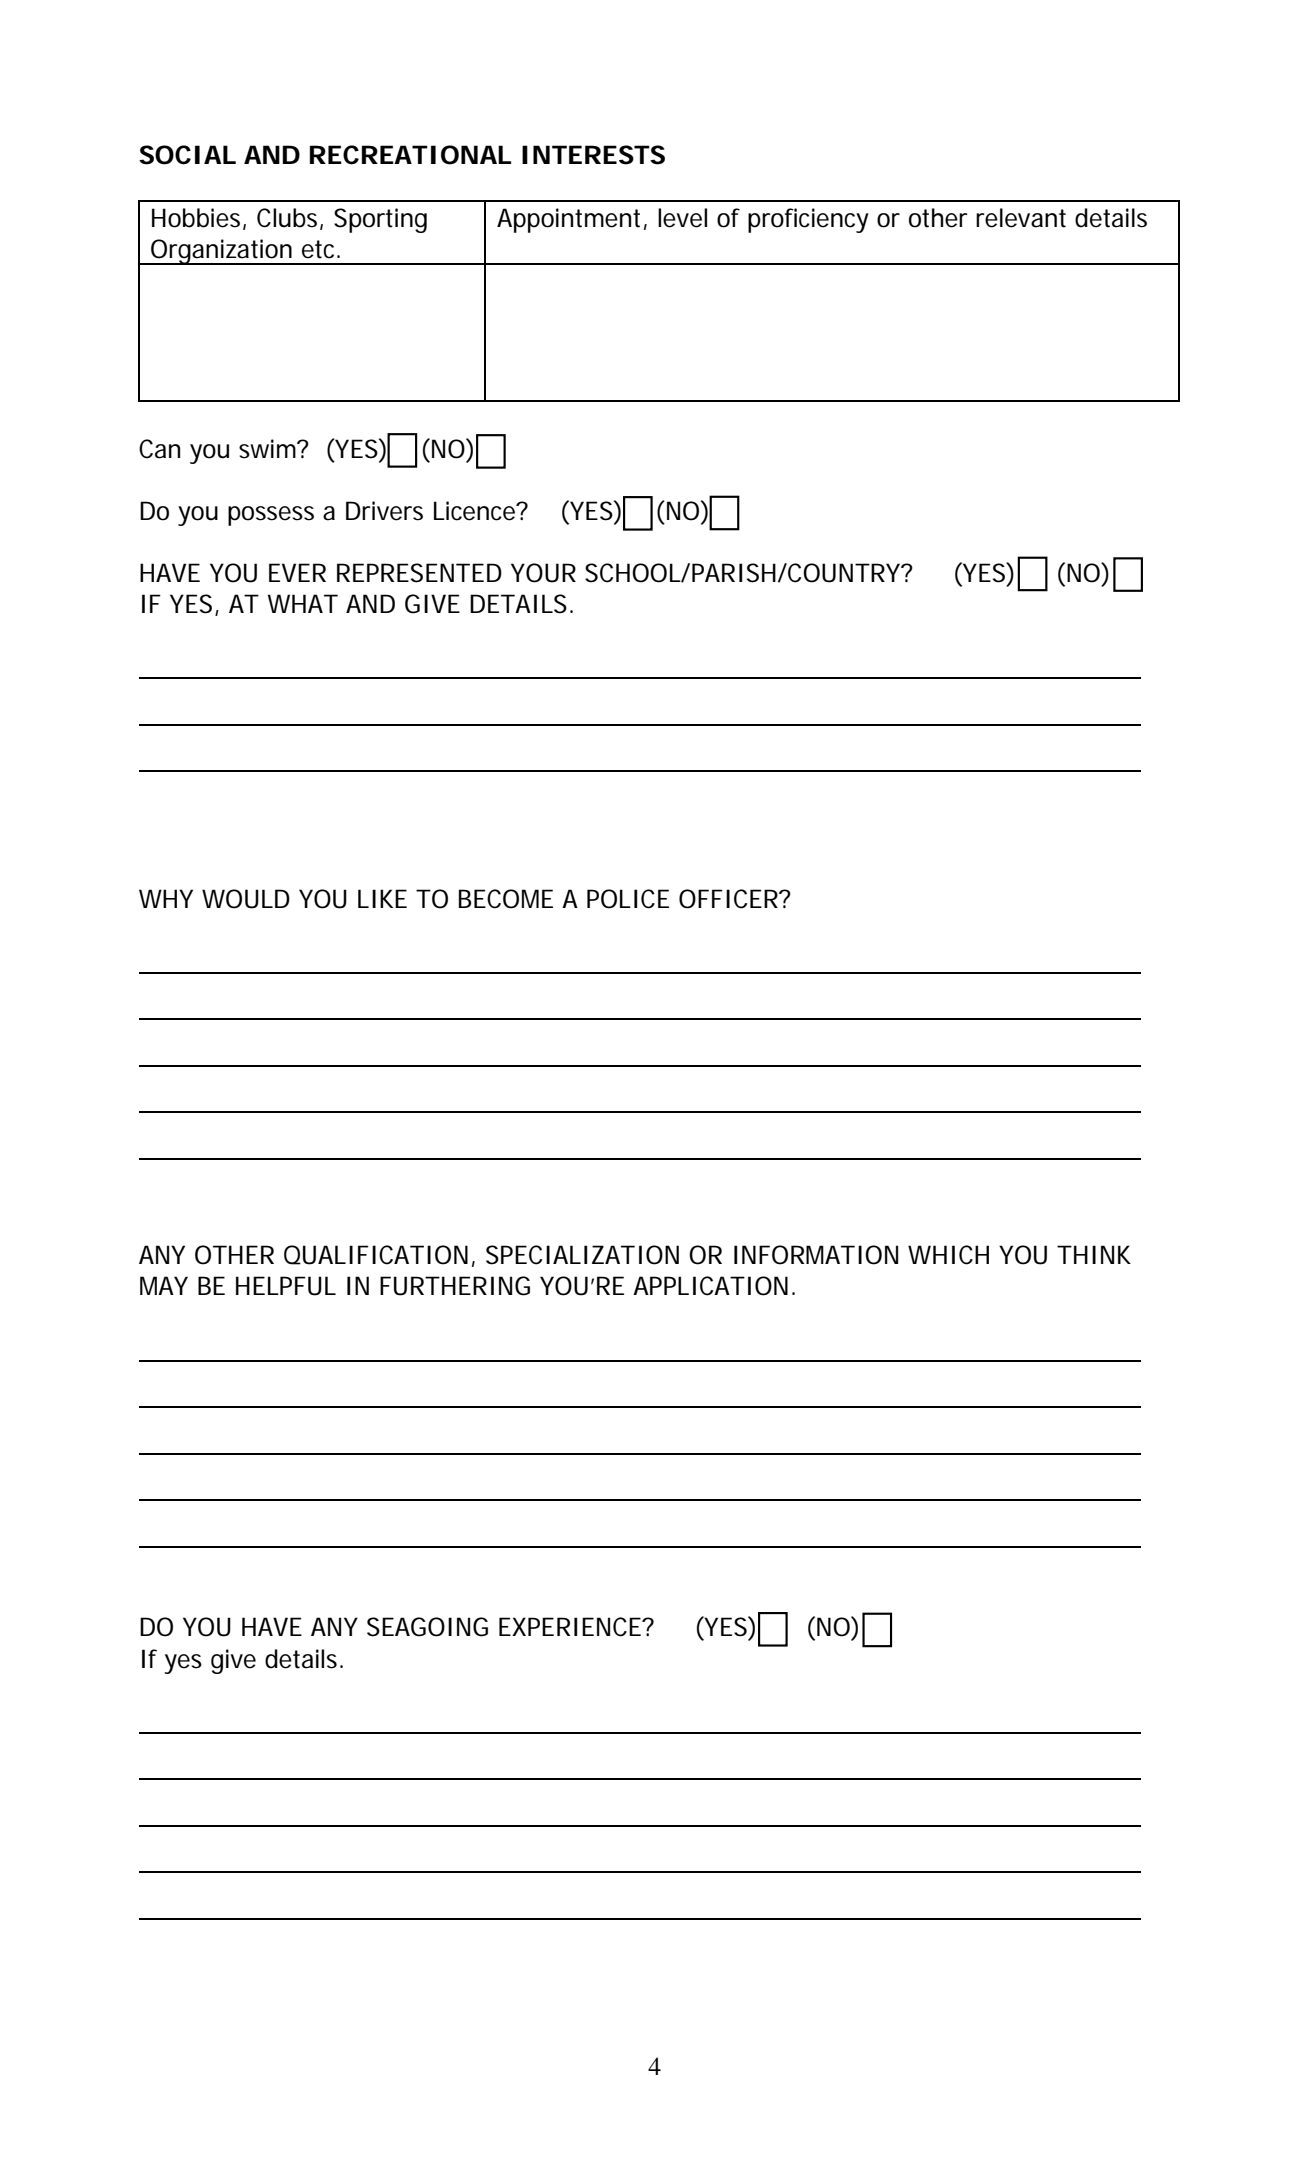 The image size is (1310, 2158). Describe the element at coordinates (427, 1627) in the screenshot. I see `SEAGOING` at that location.
